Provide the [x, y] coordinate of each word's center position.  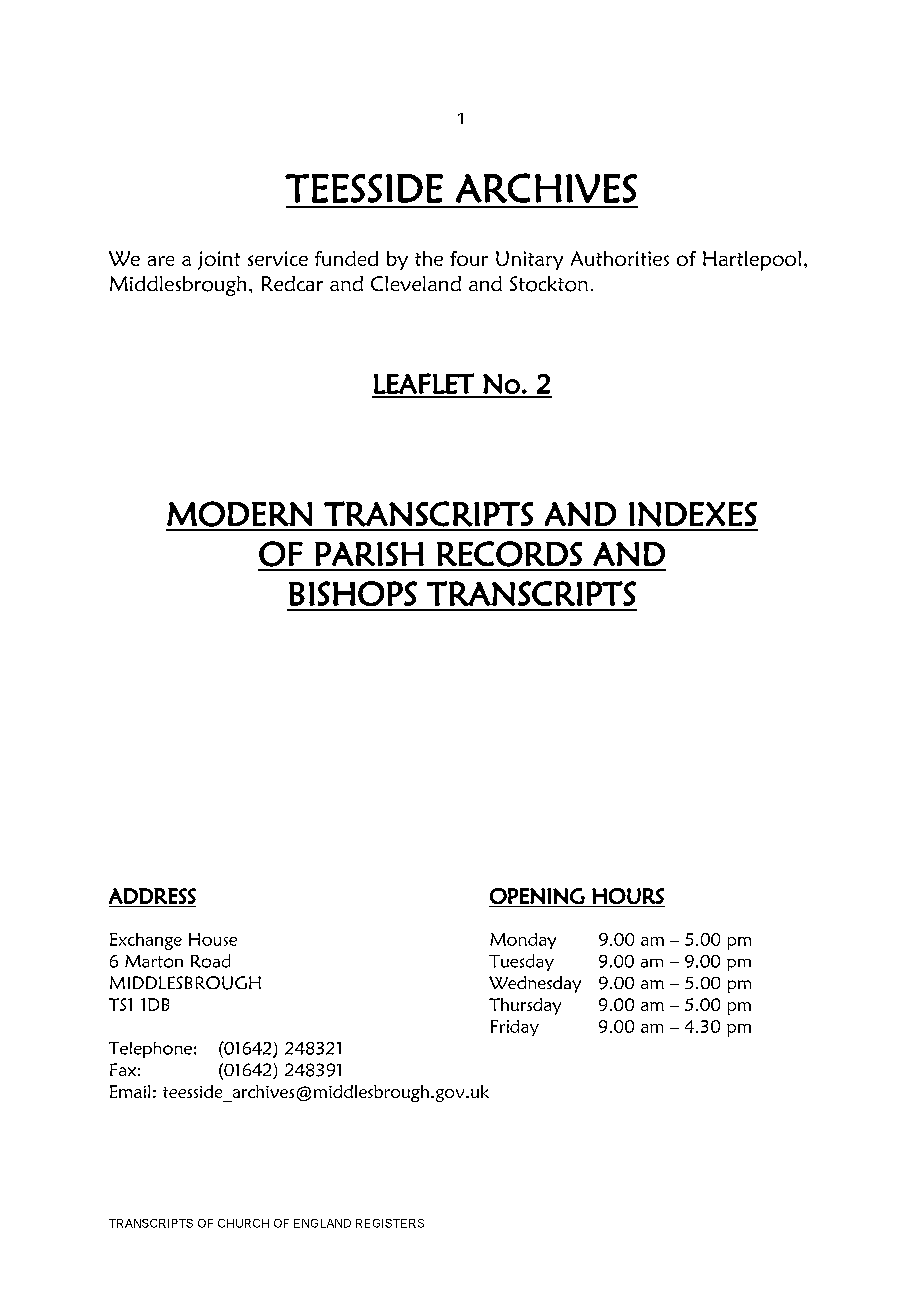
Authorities [620, 258]
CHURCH [243, 1223]
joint [219, 260]
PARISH [369, 554]
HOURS [628, 896]
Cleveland [416, 283]
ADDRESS [152, 896]
